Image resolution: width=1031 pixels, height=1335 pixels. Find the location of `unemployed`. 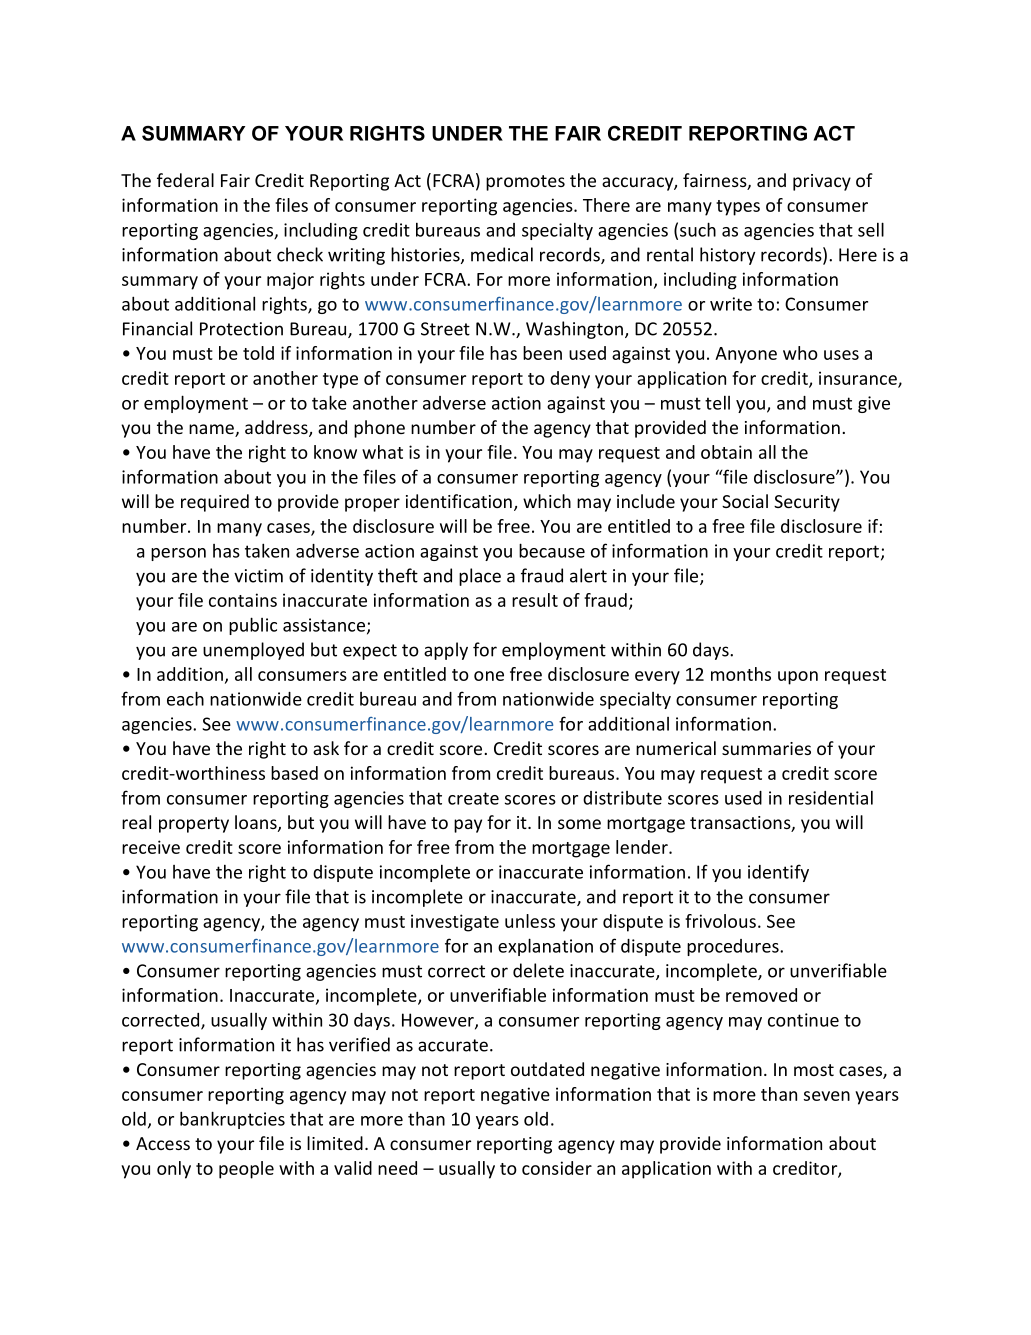

unemployed is located at coordinates (253, 651).
